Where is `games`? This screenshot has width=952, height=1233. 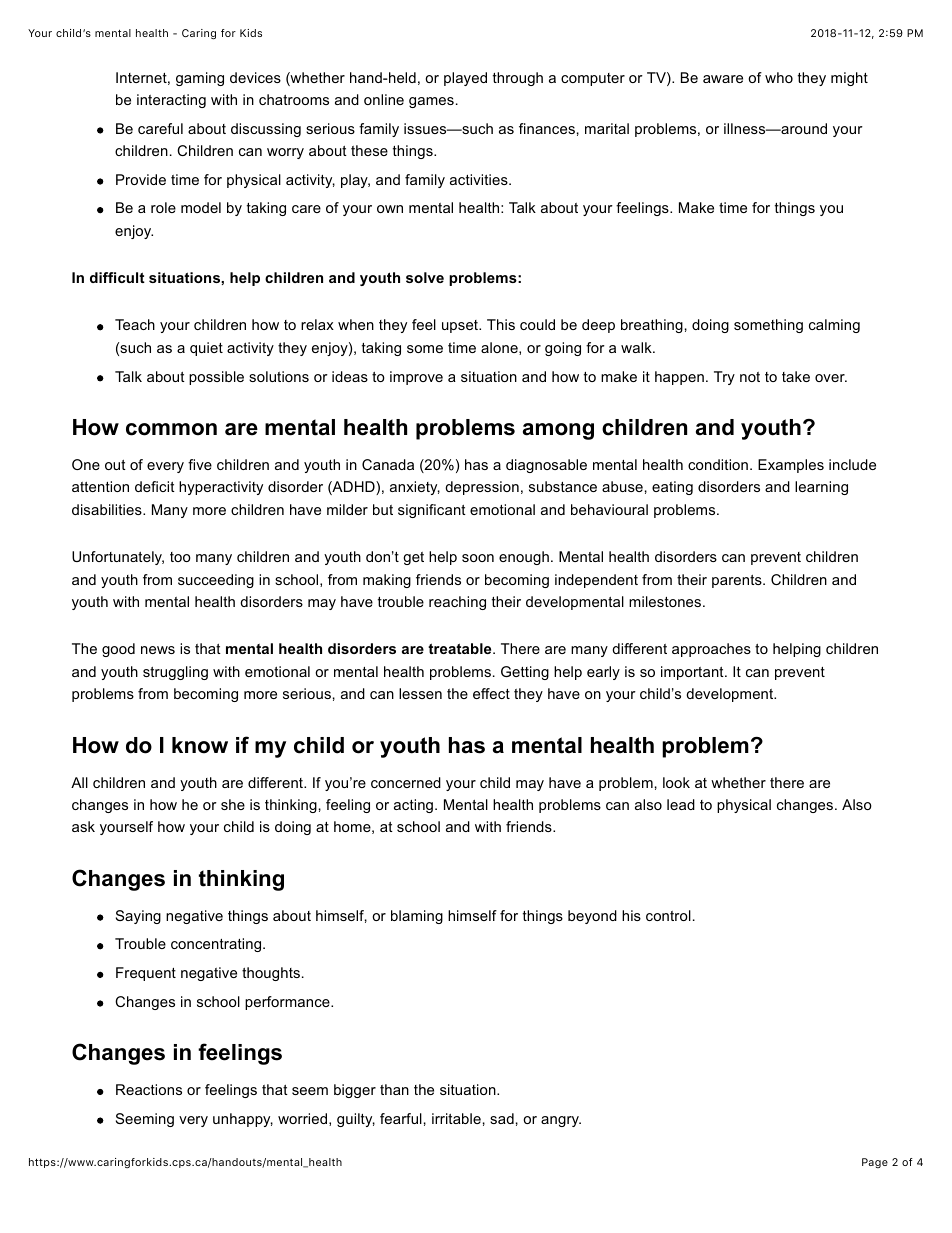 games is located at coordinates (431, 102).
